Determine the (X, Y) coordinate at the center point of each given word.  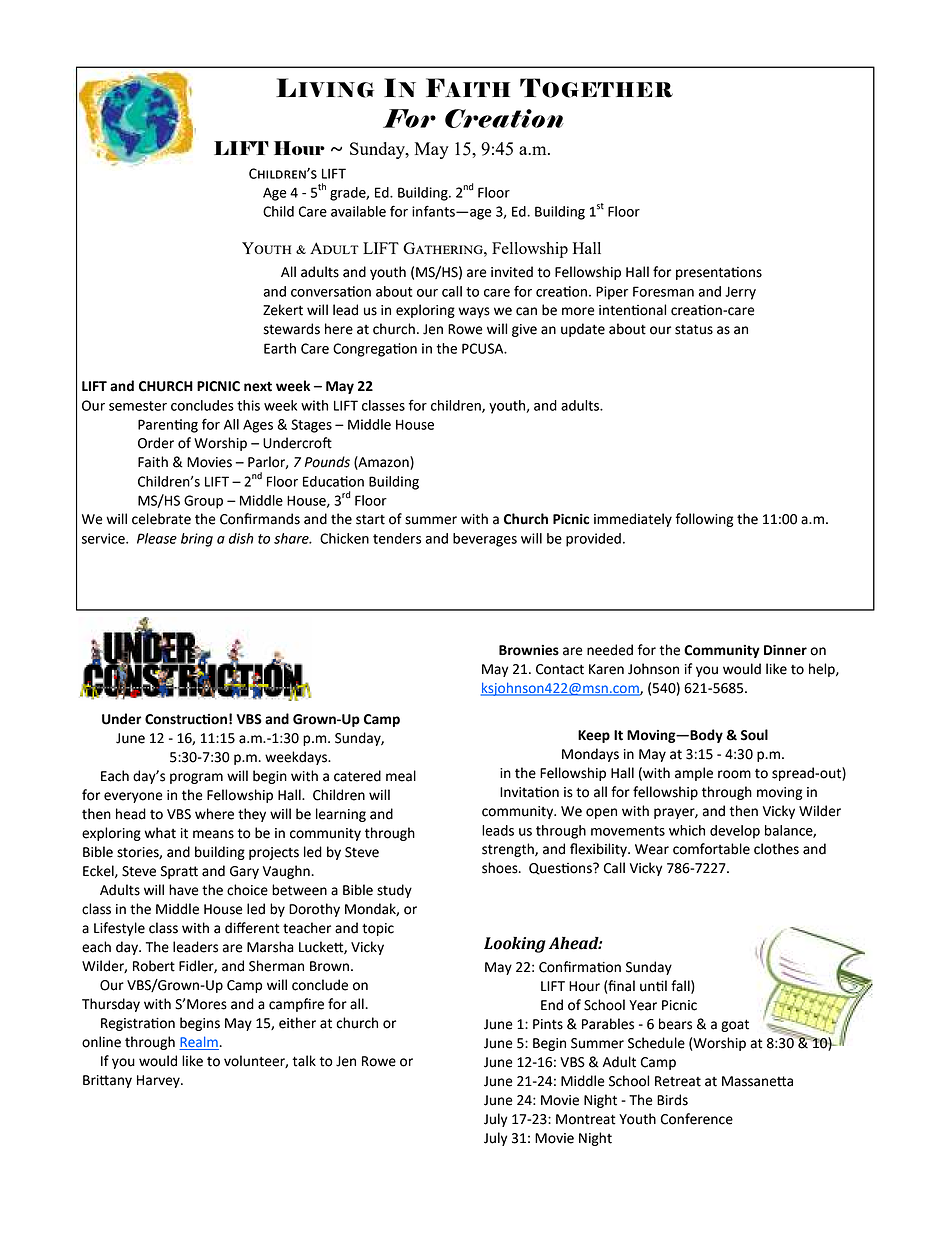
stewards (292, 329)
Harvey (159, 1081)
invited (512, 272)
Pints (548, 1024)
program (196, 778)
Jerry (740, 293)
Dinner (785, 650)
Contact (560, 669)
